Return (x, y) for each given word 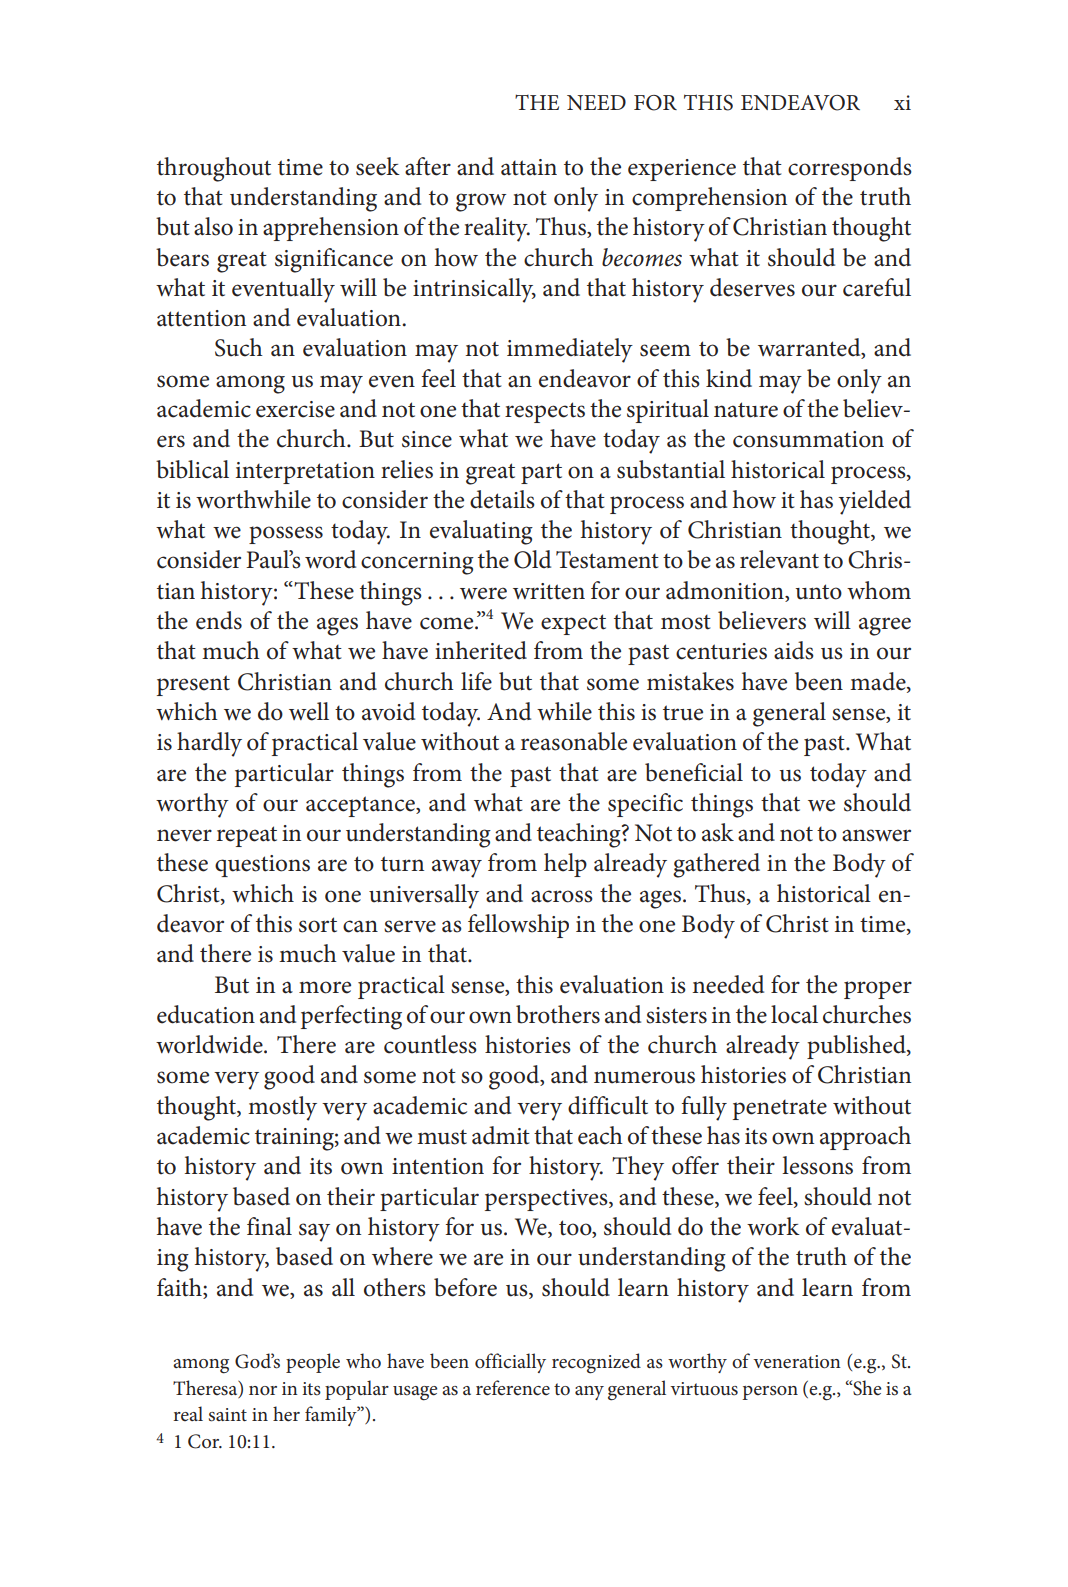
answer (876, 835)
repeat (247, 836)
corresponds (850, 169)
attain (529, 167)
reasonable (574, 741)
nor (263, 1391)
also (213, 226)
